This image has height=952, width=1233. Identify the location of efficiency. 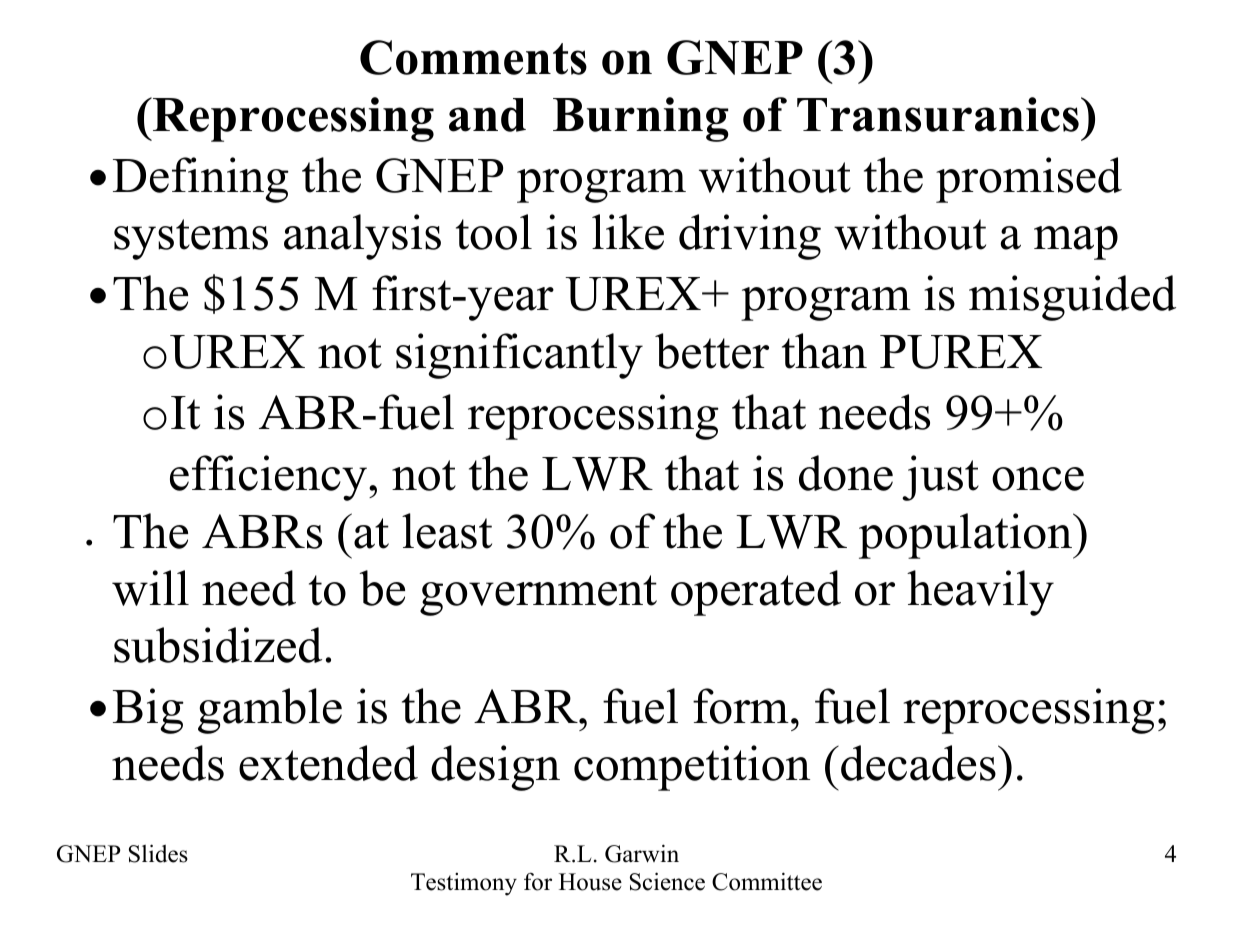
(268, 478).
